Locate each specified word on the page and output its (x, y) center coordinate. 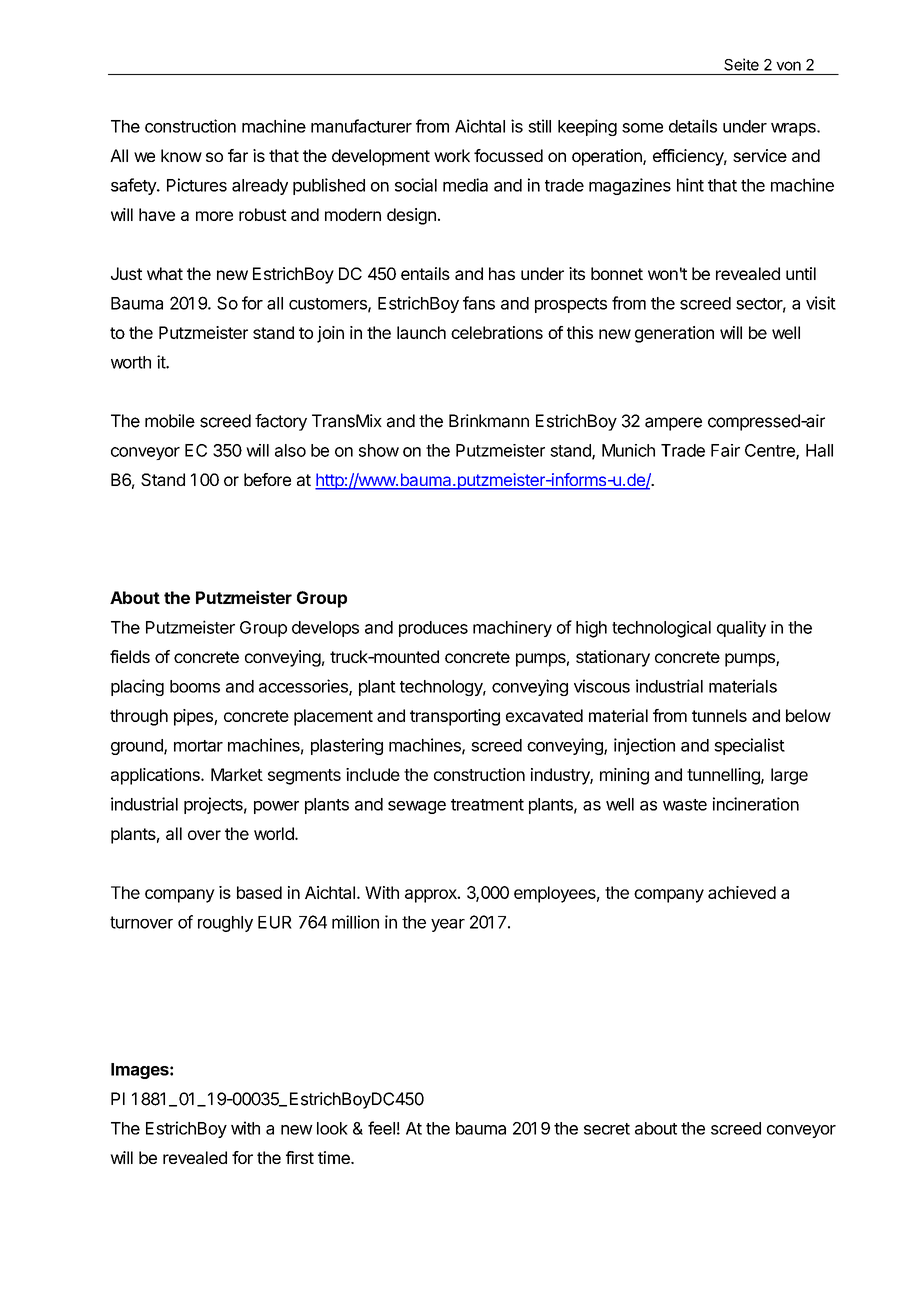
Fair (725, 450)
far (238, 155)
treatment (487, 805)
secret (607, 1129)
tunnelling (724, 776)
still (539, 126)
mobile (170, 421)
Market (237, 774)
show (379, 450)
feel (381, 1128)
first (300, 1157)
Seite (741, 64)
